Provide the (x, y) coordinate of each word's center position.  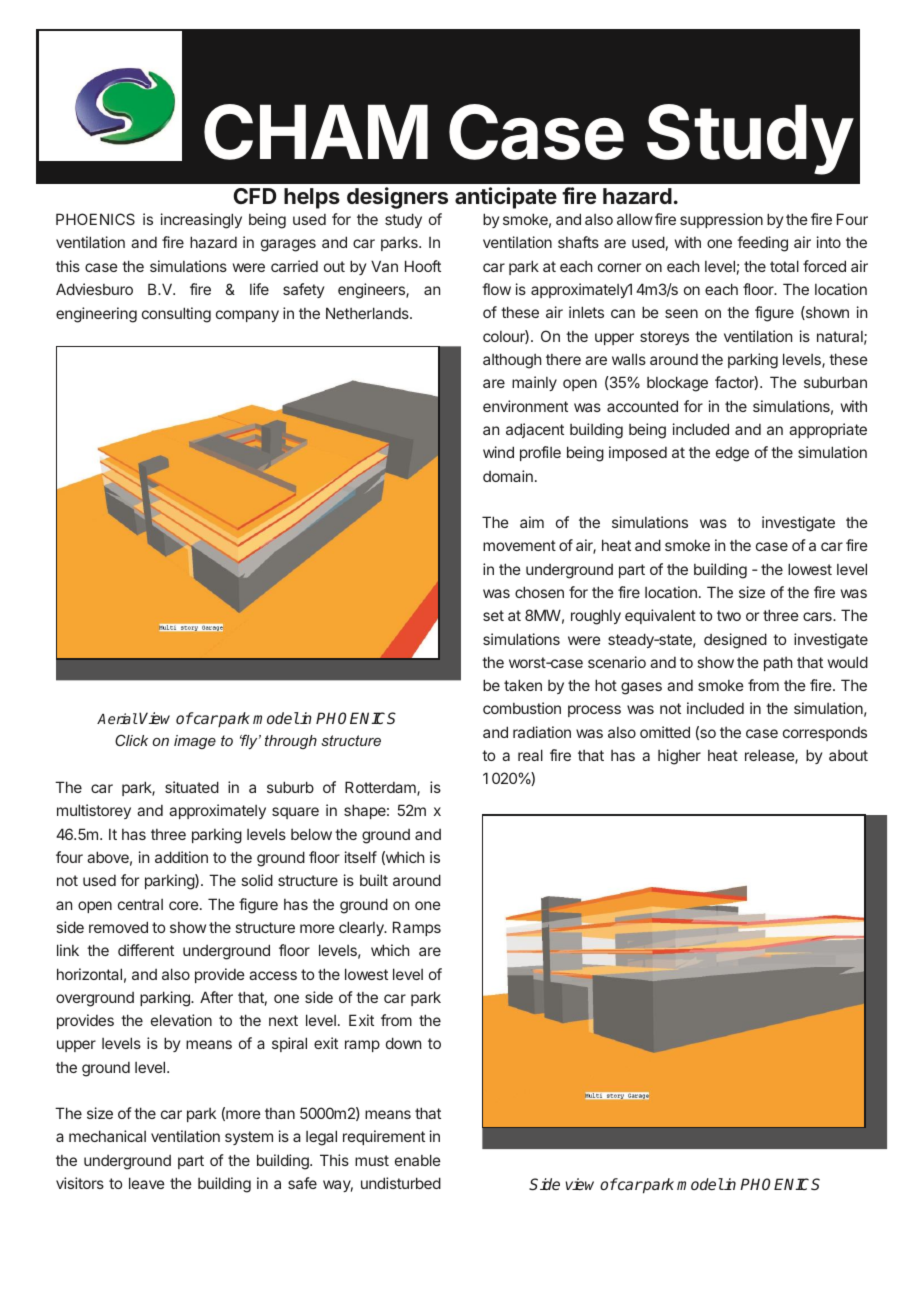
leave (147, 1183)
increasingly (201, 221)
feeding (762, 244)
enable (418, 1160)
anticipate (506, 198)
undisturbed (401, 1183)
